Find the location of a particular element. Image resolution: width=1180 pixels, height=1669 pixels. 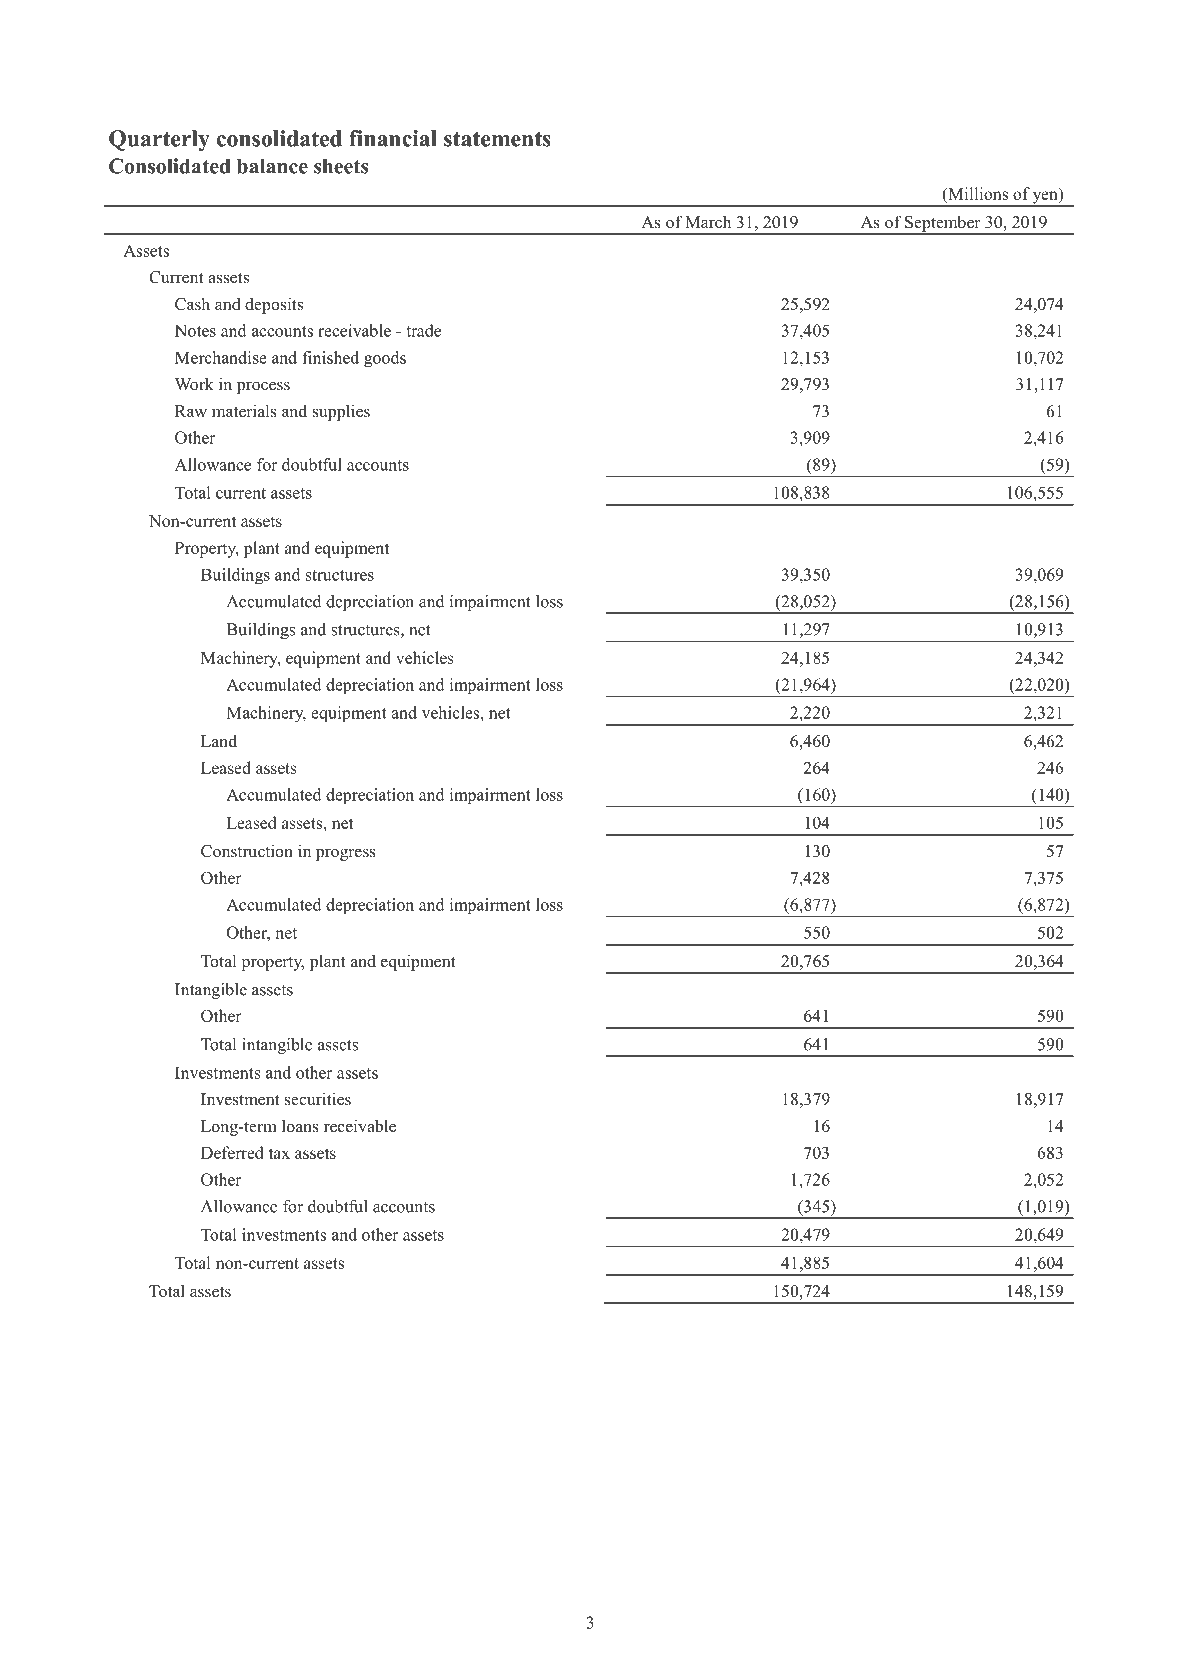

progress is located at coordinates (346, 855).
